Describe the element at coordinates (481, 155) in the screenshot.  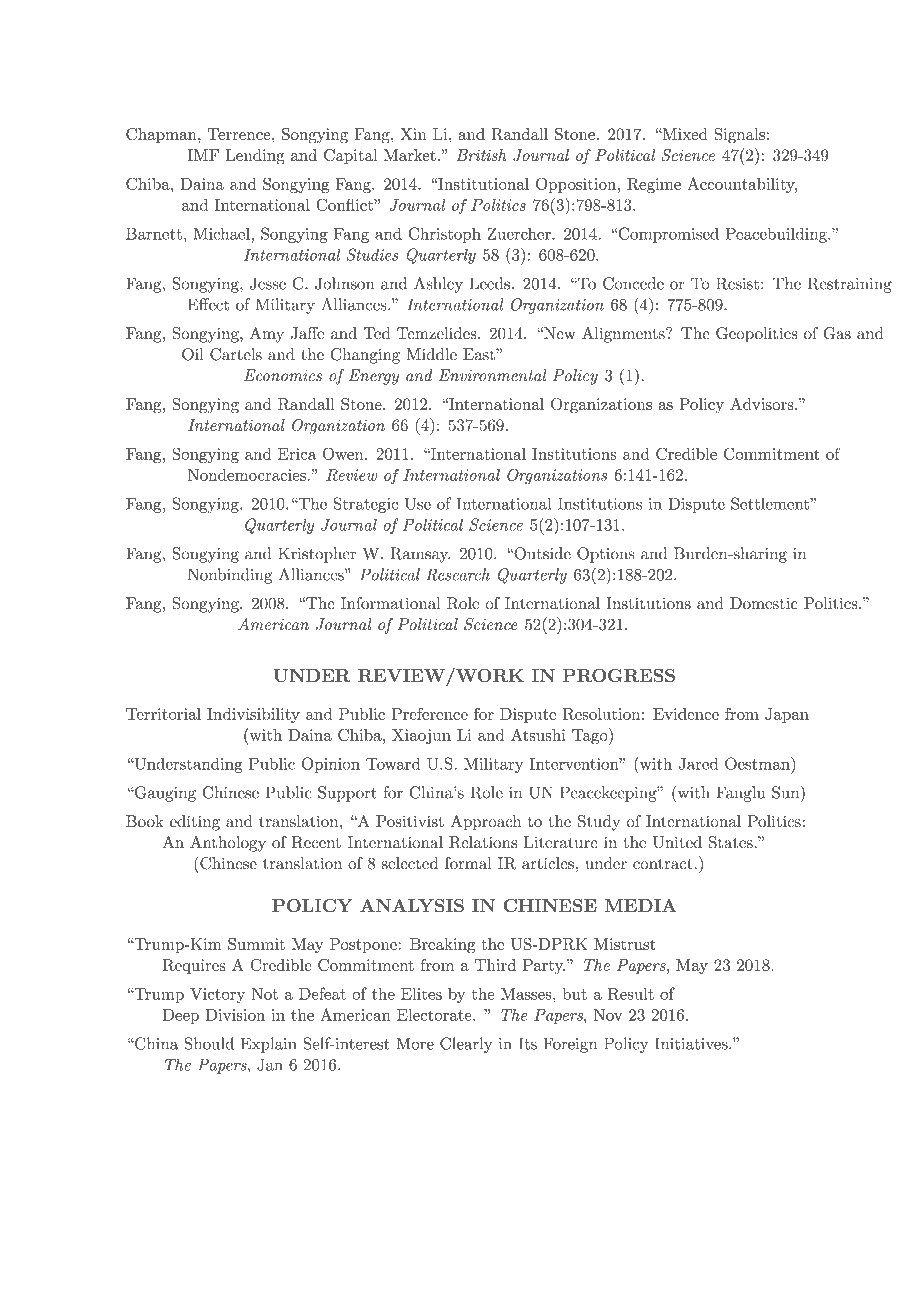
I see `British` at that location.
